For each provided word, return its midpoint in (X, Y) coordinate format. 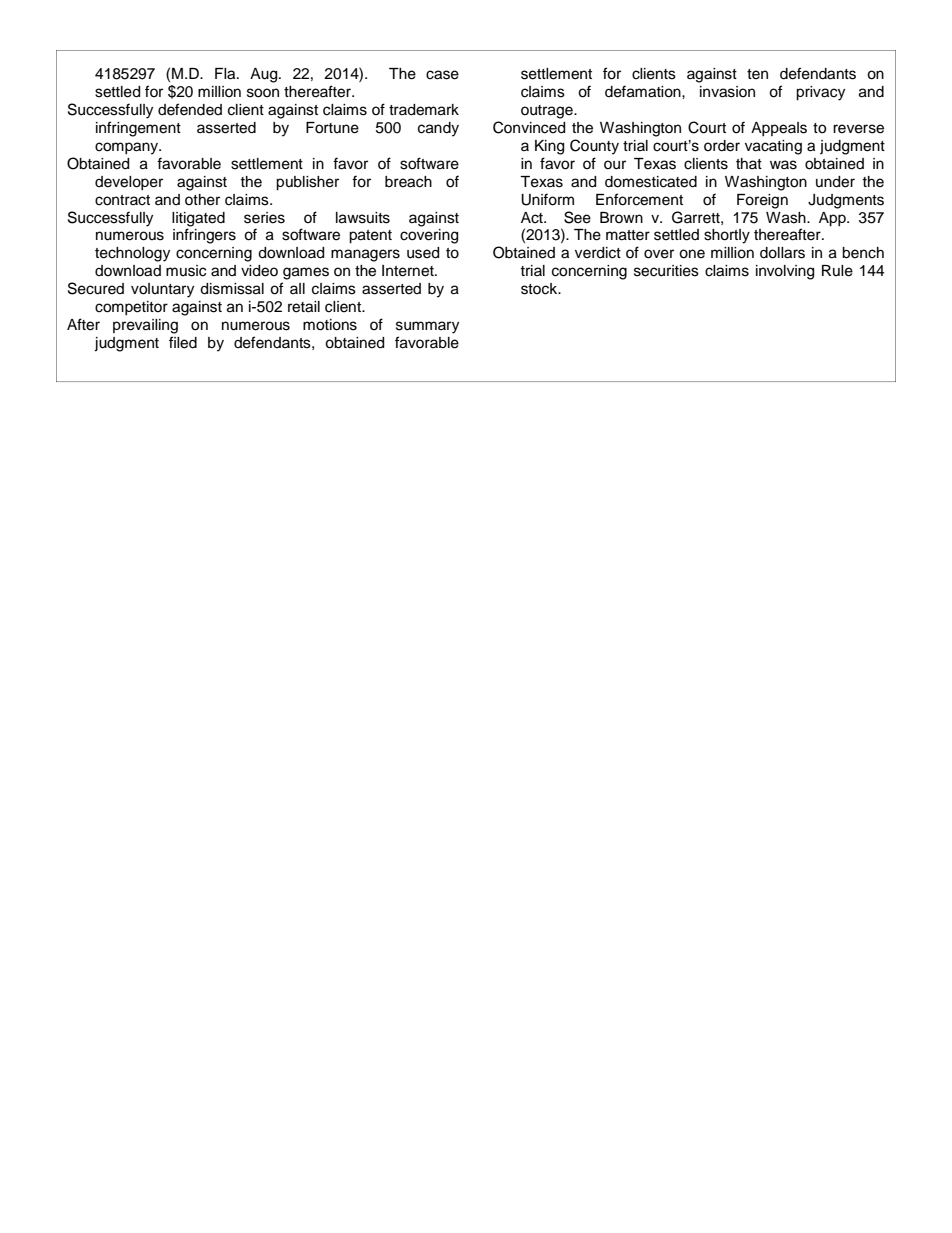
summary (427, 327)
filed (183, 342)
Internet (409, 271)
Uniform (547, 199)
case (442, 75)
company (128, 148)
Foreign (762, 201)
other (202, 200)
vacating (773, 147)
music (186, 271)
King (549, 147)
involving (785, 272)
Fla (226, 74)
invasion (727, 92)
